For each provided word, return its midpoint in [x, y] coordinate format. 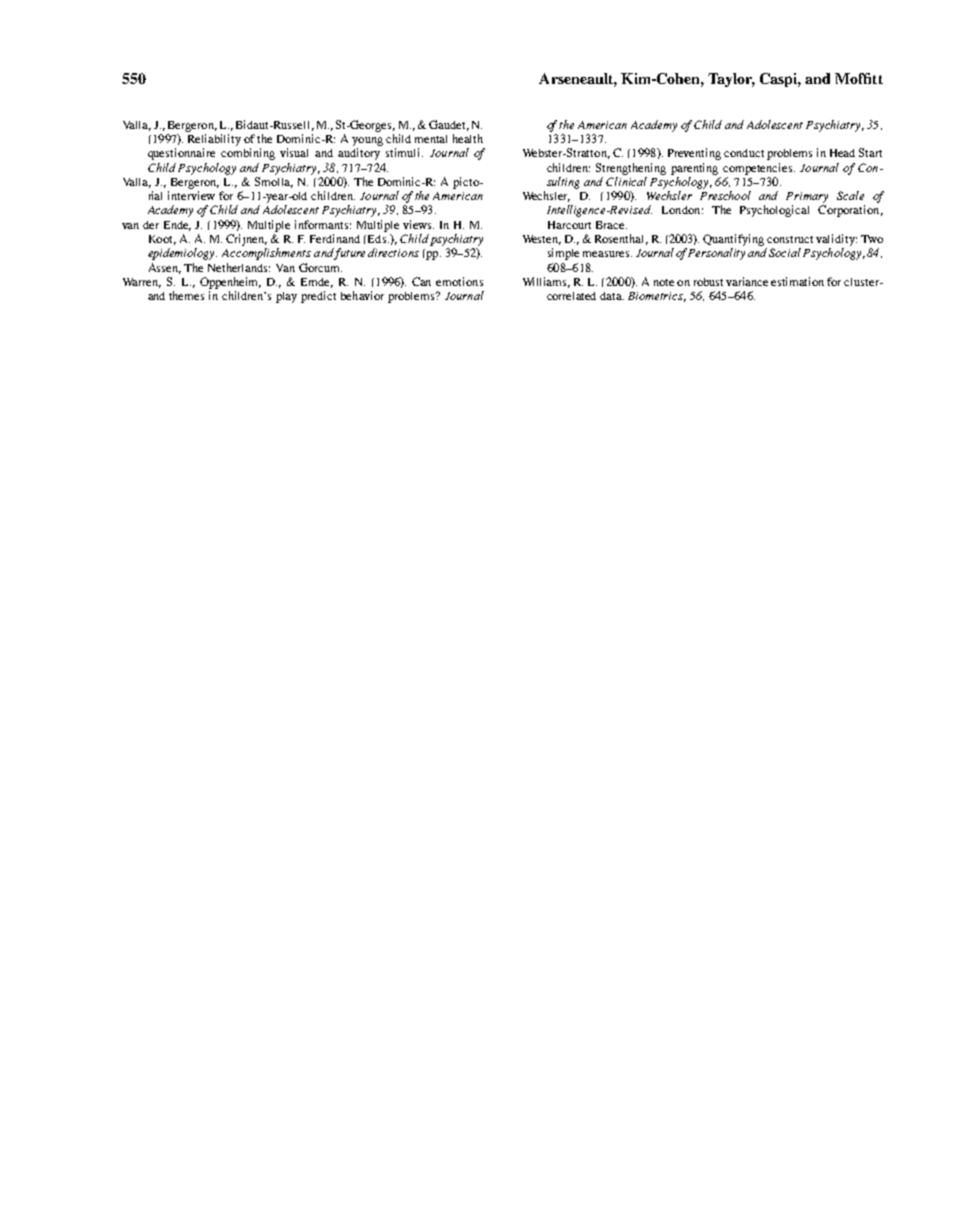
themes [186, 295]
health [468, 138]
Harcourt [569, 225]
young [367, 141]
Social [785, 252]
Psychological [774, 211]
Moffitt [859, 78]
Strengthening [631, 169]
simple [563, 254]
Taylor [731, 80]
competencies [759, 169]
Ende [177, 226]
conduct [744, 153]
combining [248, 154]
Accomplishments [266, 254]
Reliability [214, 140]
